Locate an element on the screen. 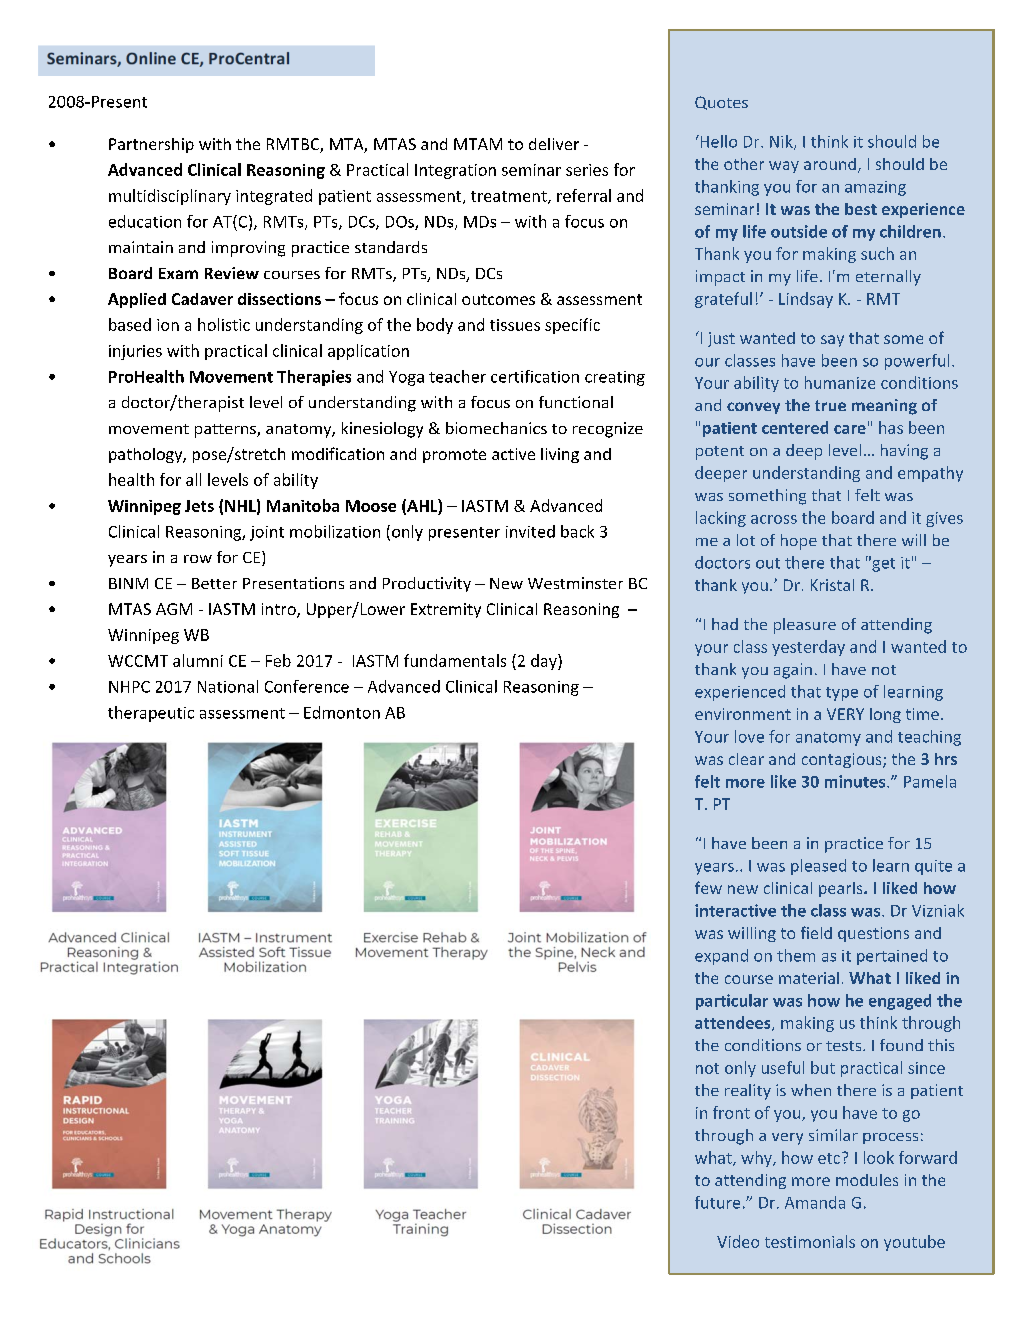  questions is located at coordinates (873, 934).
